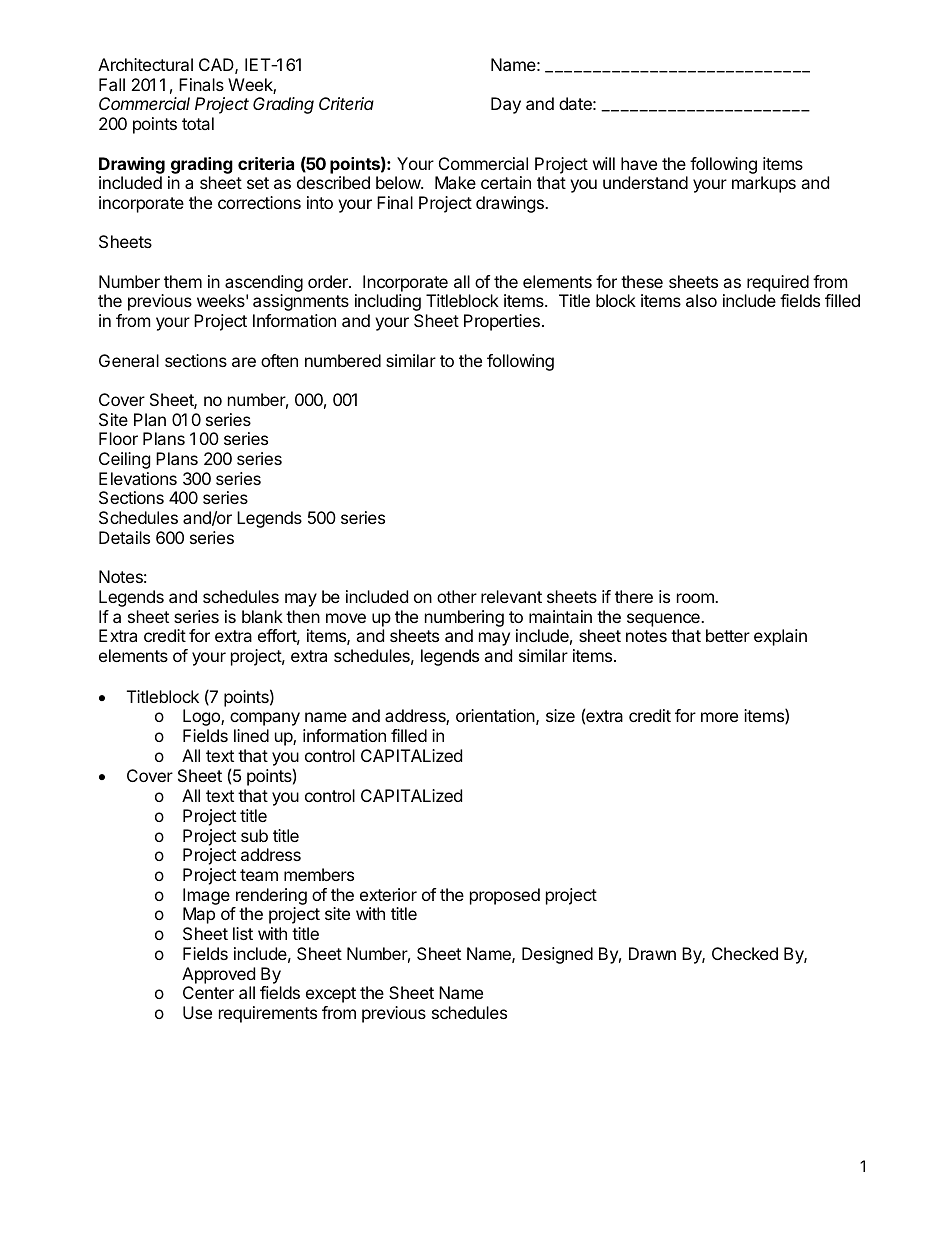  I want to click on Checked, so click(745, 953).
